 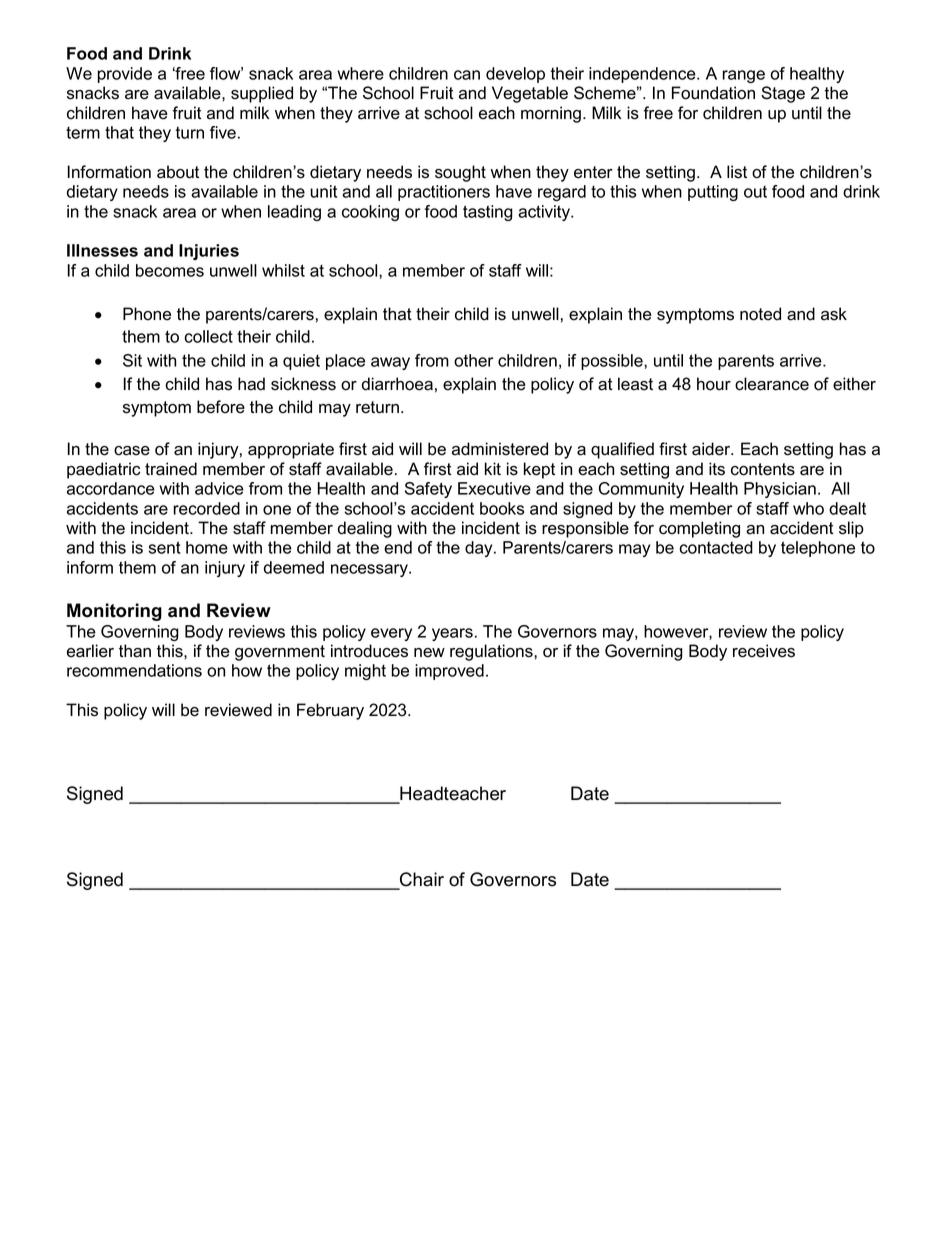 I want to click on noted, so click(x=760, y=314).
